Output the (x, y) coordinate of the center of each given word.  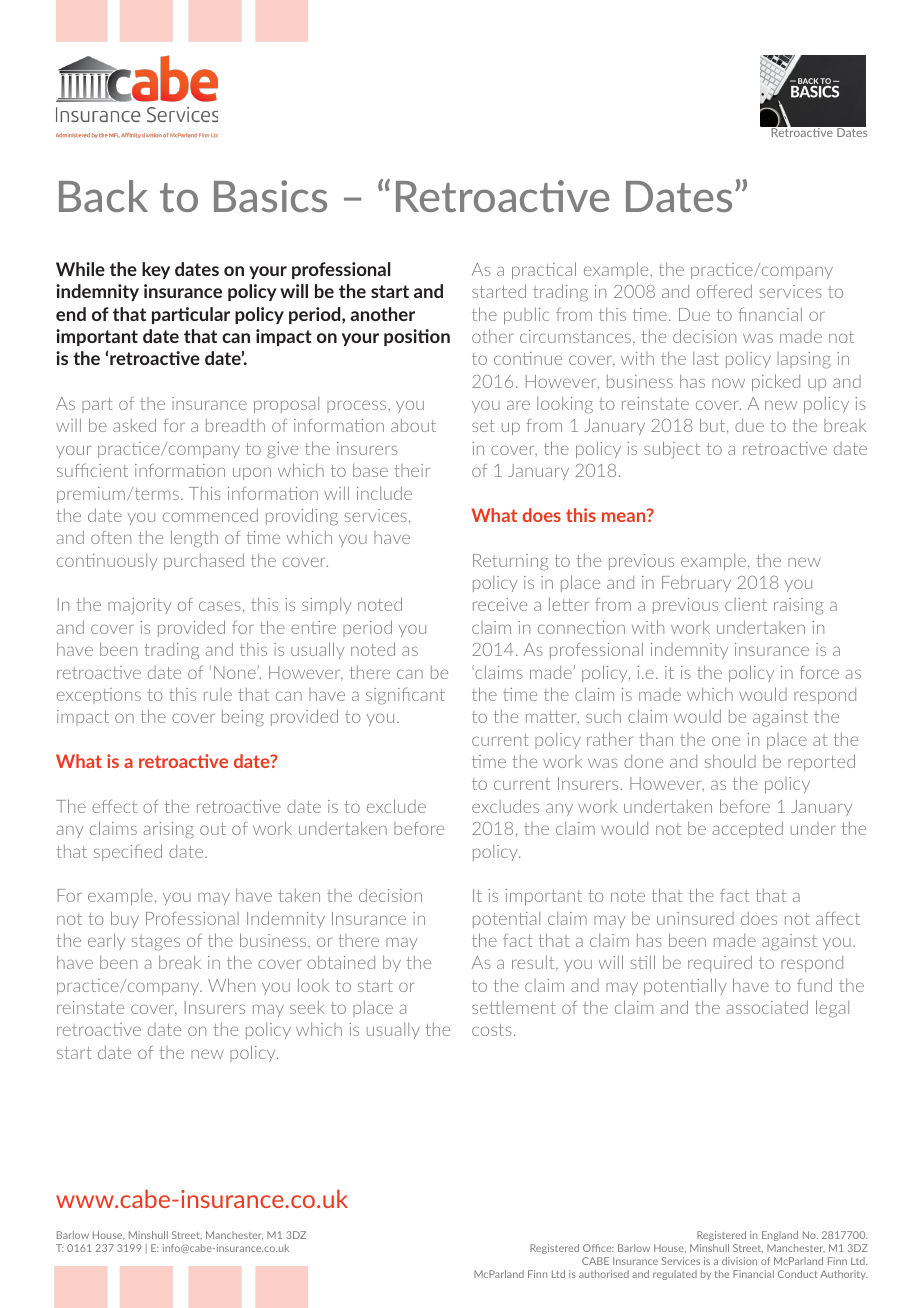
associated (767, 1007)
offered (724, 291)
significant (405, 696)
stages (156, 943)
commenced (210, 515)
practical (544, 270)
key (156, 270)
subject (672, 449)
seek (307, 1007)
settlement (514, 1007)
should (730, 761)
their (412, 470)
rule (218, 694)
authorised (604, 1274)
